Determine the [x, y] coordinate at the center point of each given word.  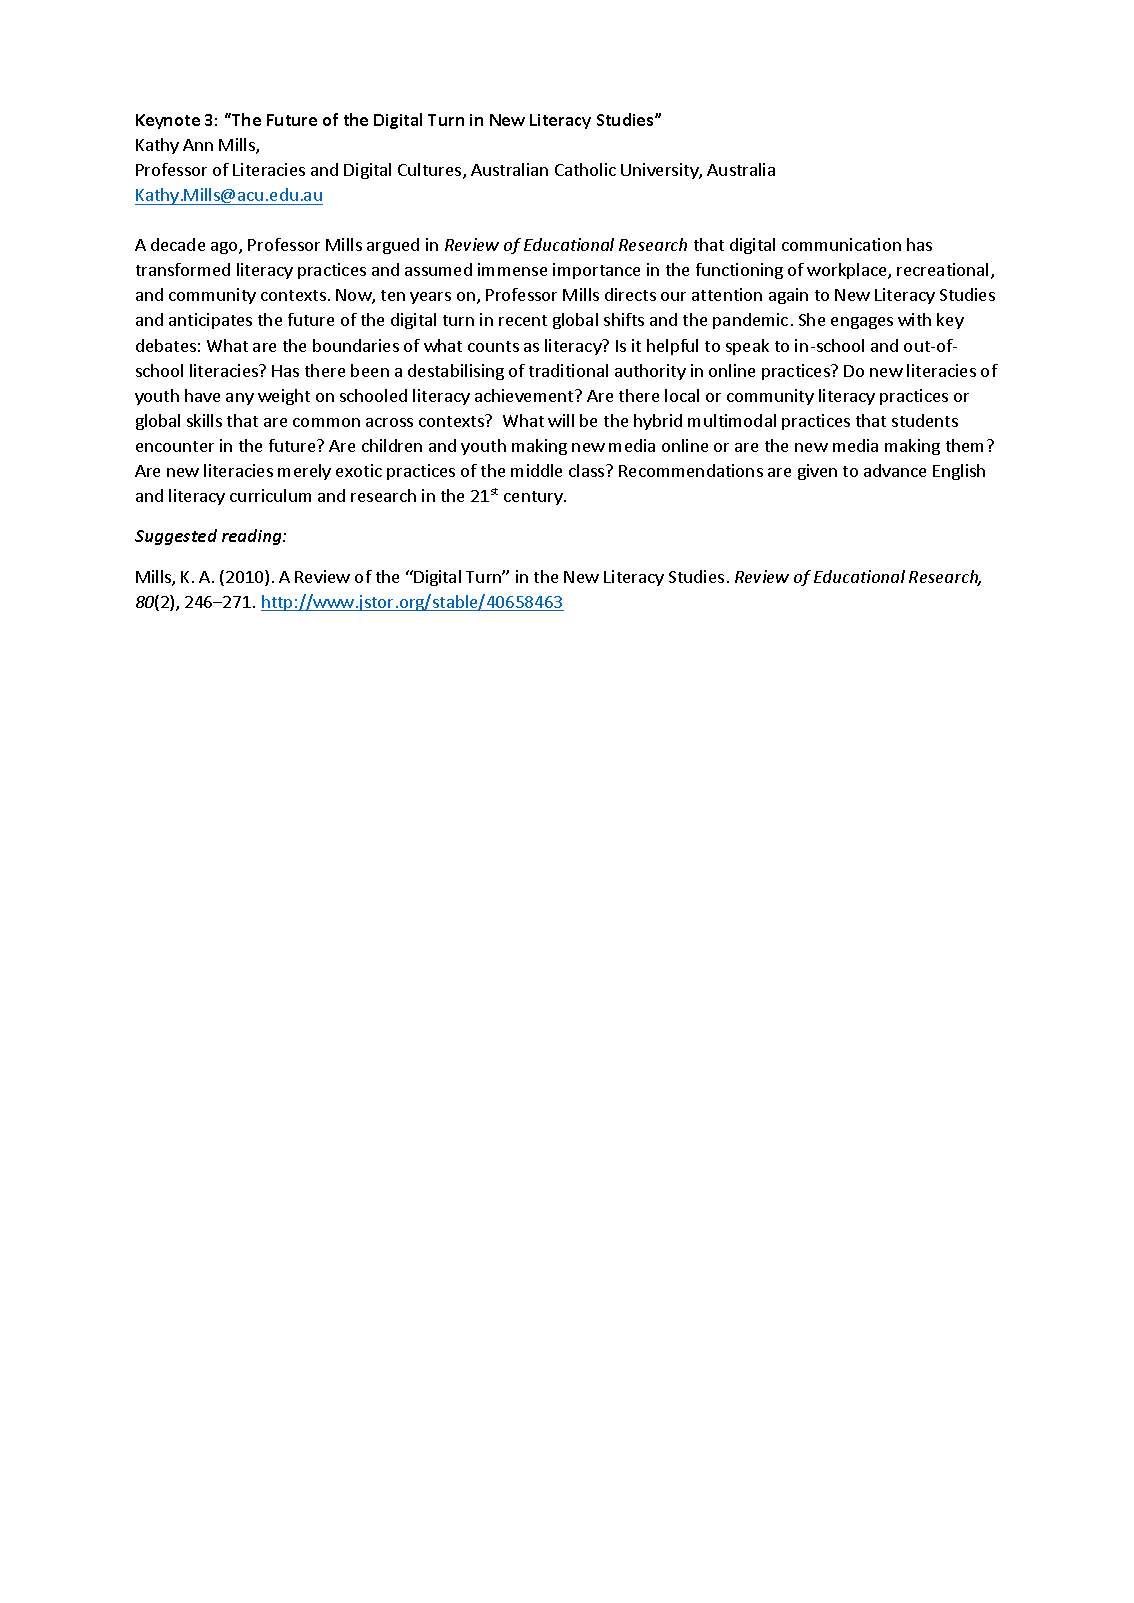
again [788, 296]
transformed [183, 269]
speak [747, 347]
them [964, 445]
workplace [848, 271]
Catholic [585, 169]
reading [253, 537]
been [370, 370]
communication [841, 244]
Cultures [431, 171]
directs [630, 294]
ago [225, 248]
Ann [198, 145]
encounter [175, 446]
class [588, 470]
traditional [568, 370]
